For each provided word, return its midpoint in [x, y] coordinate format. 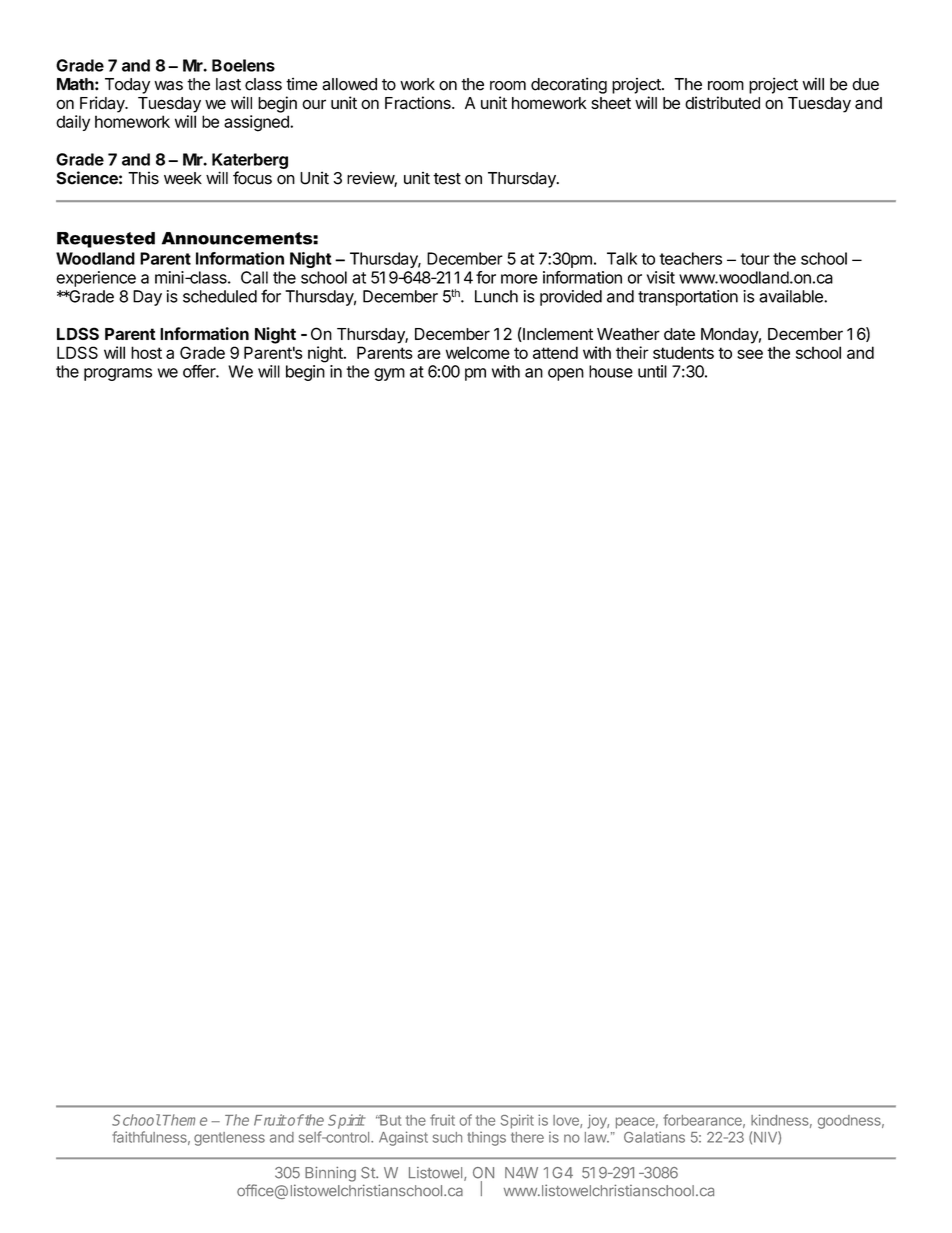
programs [118, 374]
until [652, 371]
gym [389, 374]
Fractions [419, 102]
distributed [722, 102]
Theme [185, 1120]
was [168, 86]
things [486, 1139]
